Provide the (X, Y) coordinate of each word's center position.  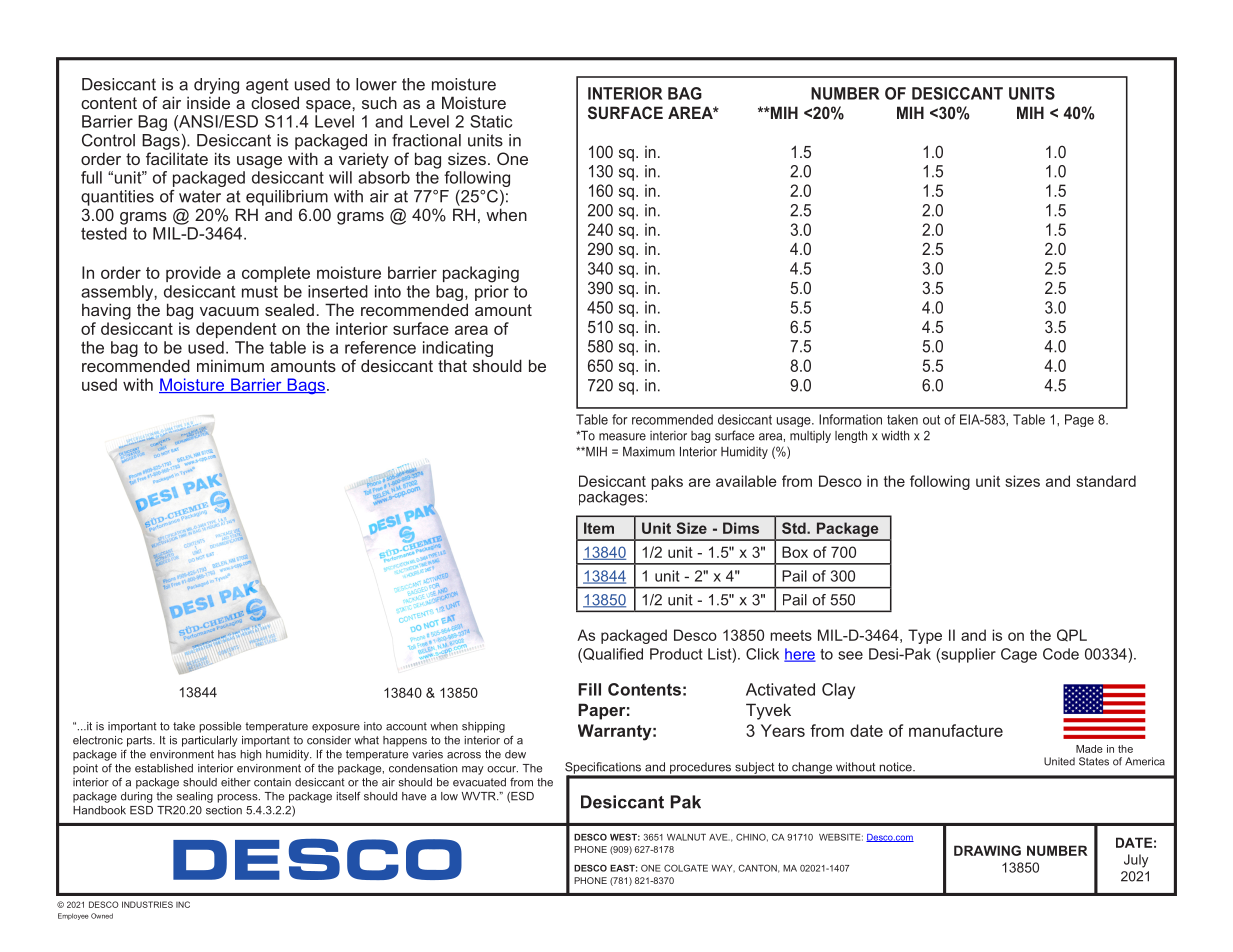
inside (208, 102)
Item (599, 528)
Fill (589, 689)
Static (491, 121)
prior (492, 293)
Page (1079, 420)
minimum (230, 365)
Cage (1019, 655)
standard (1106, 481)
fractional (426, 140)
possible (220, 727)
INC (183, 904)
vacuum (229, 311)
